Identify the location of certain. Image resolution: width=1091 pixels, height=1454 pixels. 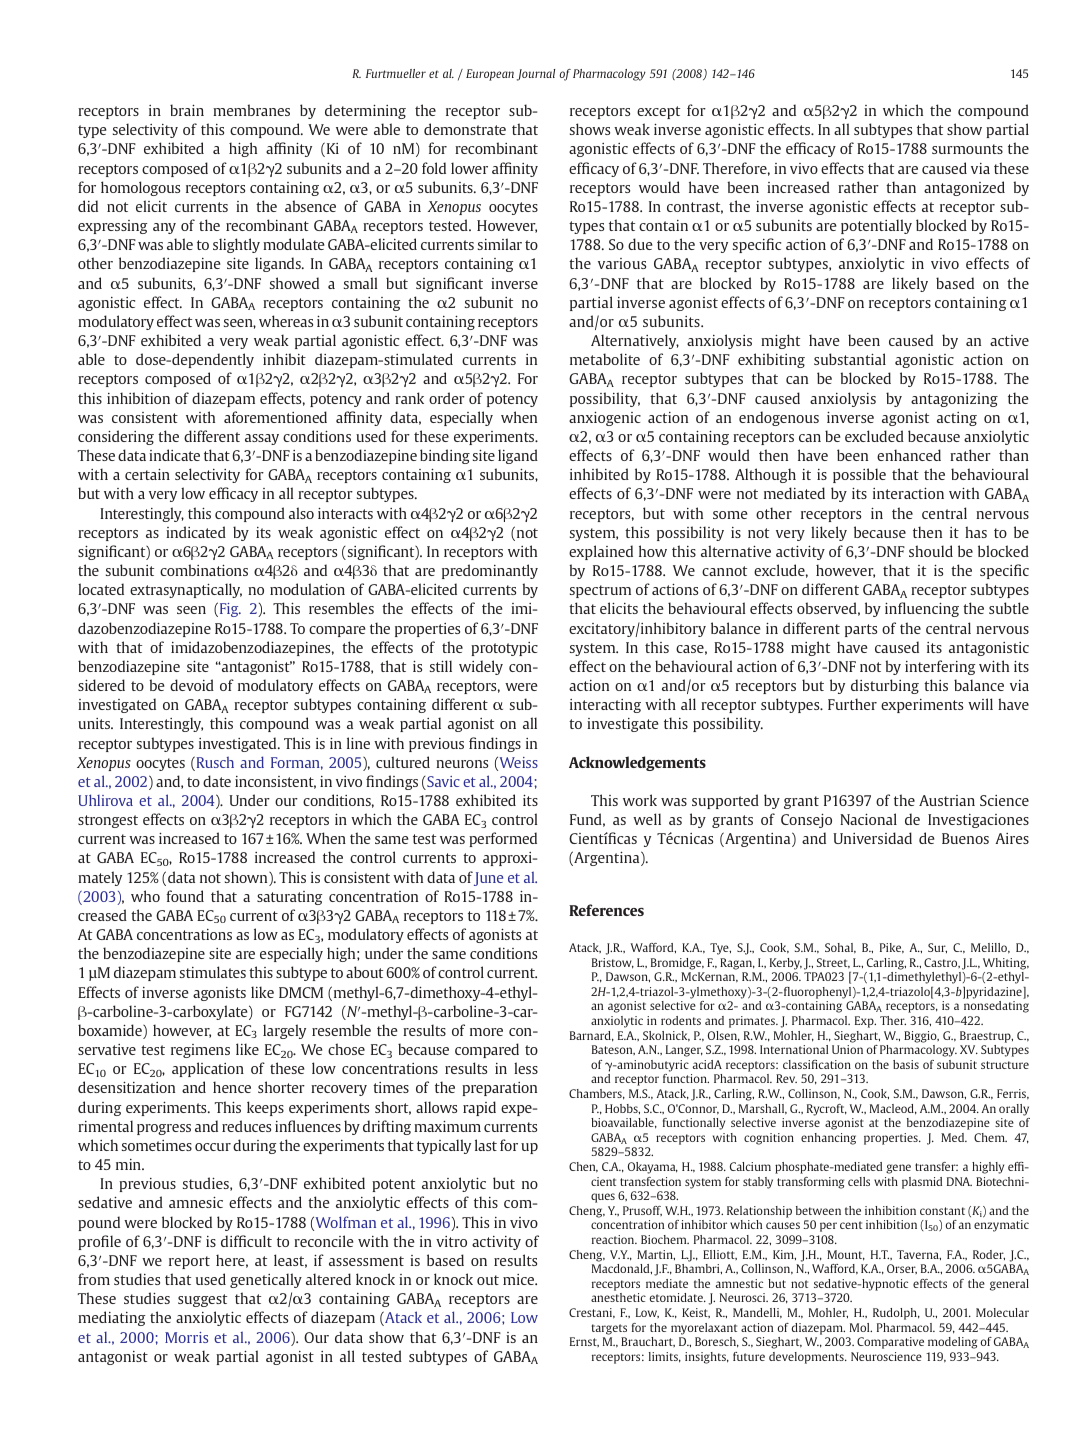
(147, 474).
